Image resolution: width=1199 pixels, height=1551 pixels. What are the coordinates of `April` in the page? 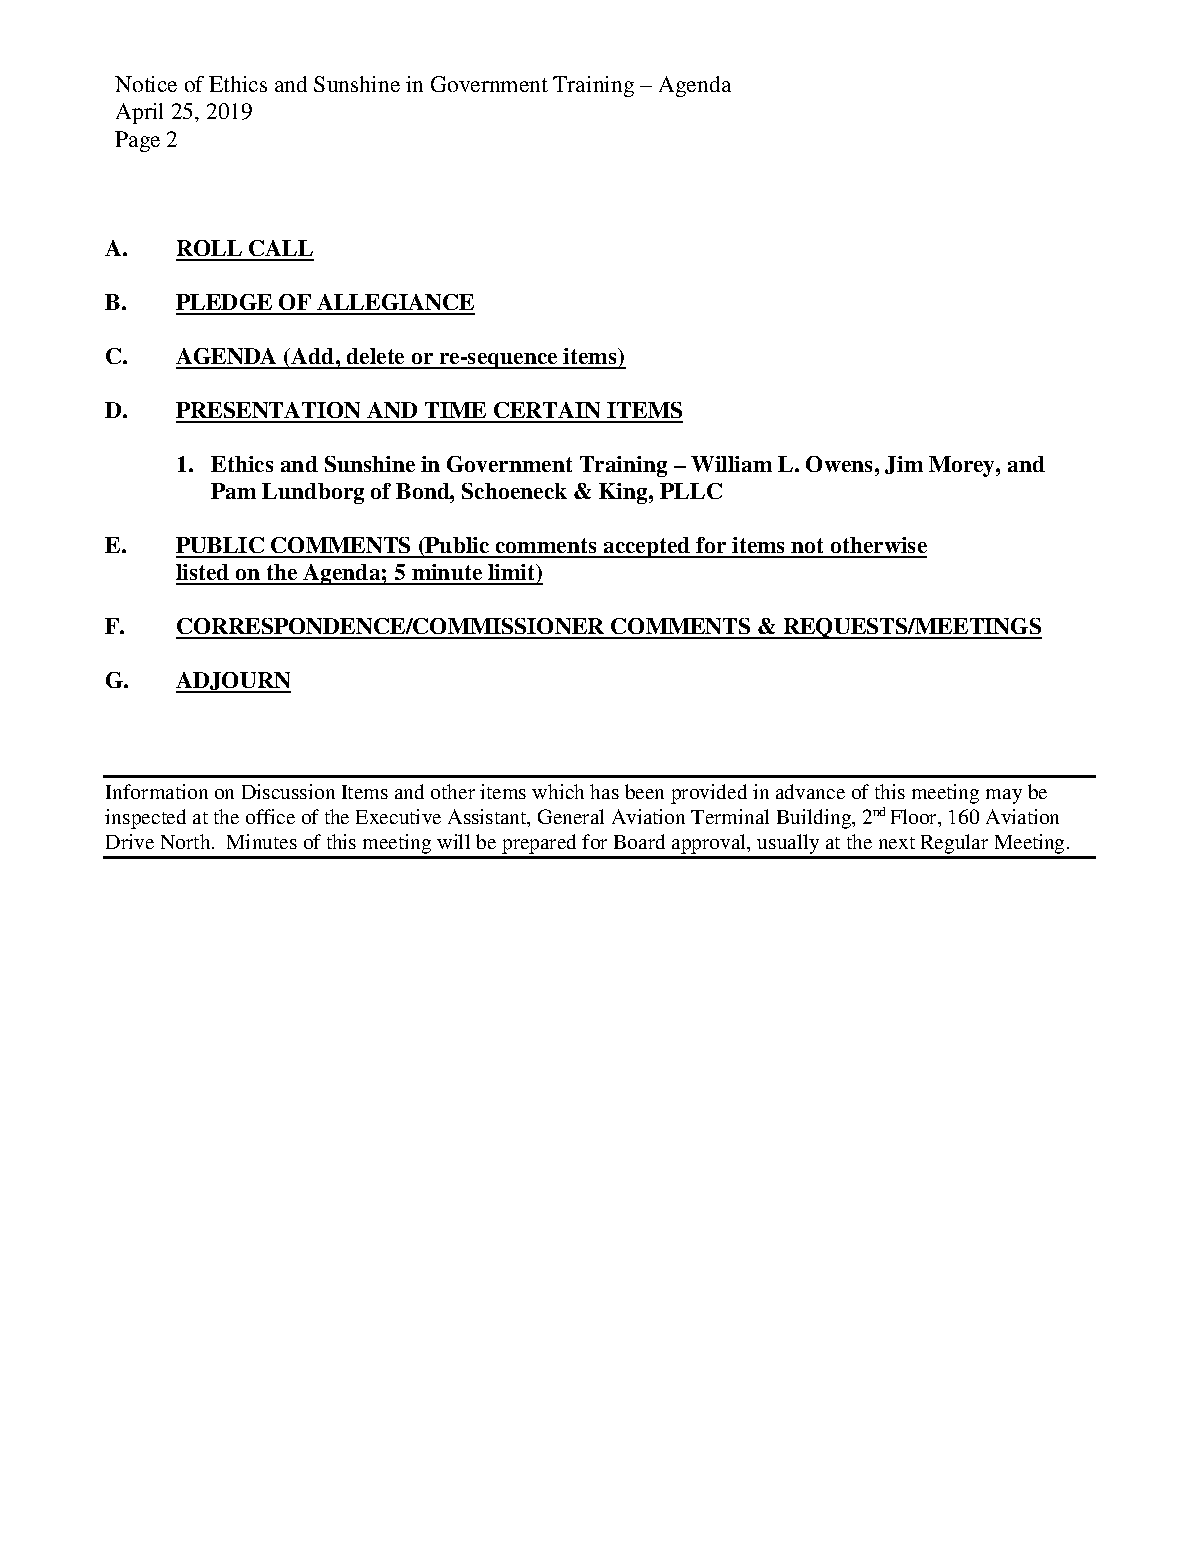 It's located at (139, 113).
